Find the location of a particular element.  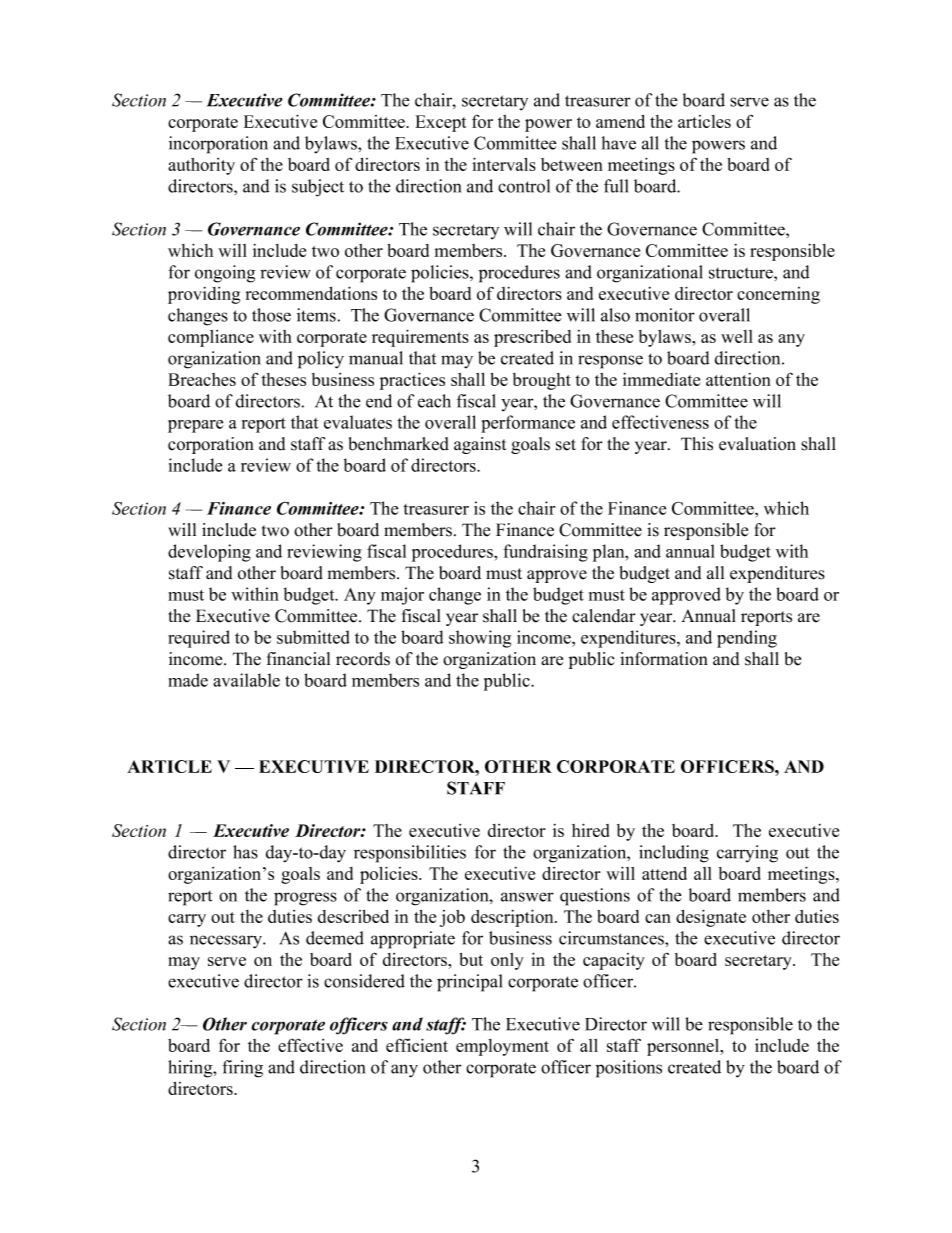

authority is located at coordinates (201, 166).
